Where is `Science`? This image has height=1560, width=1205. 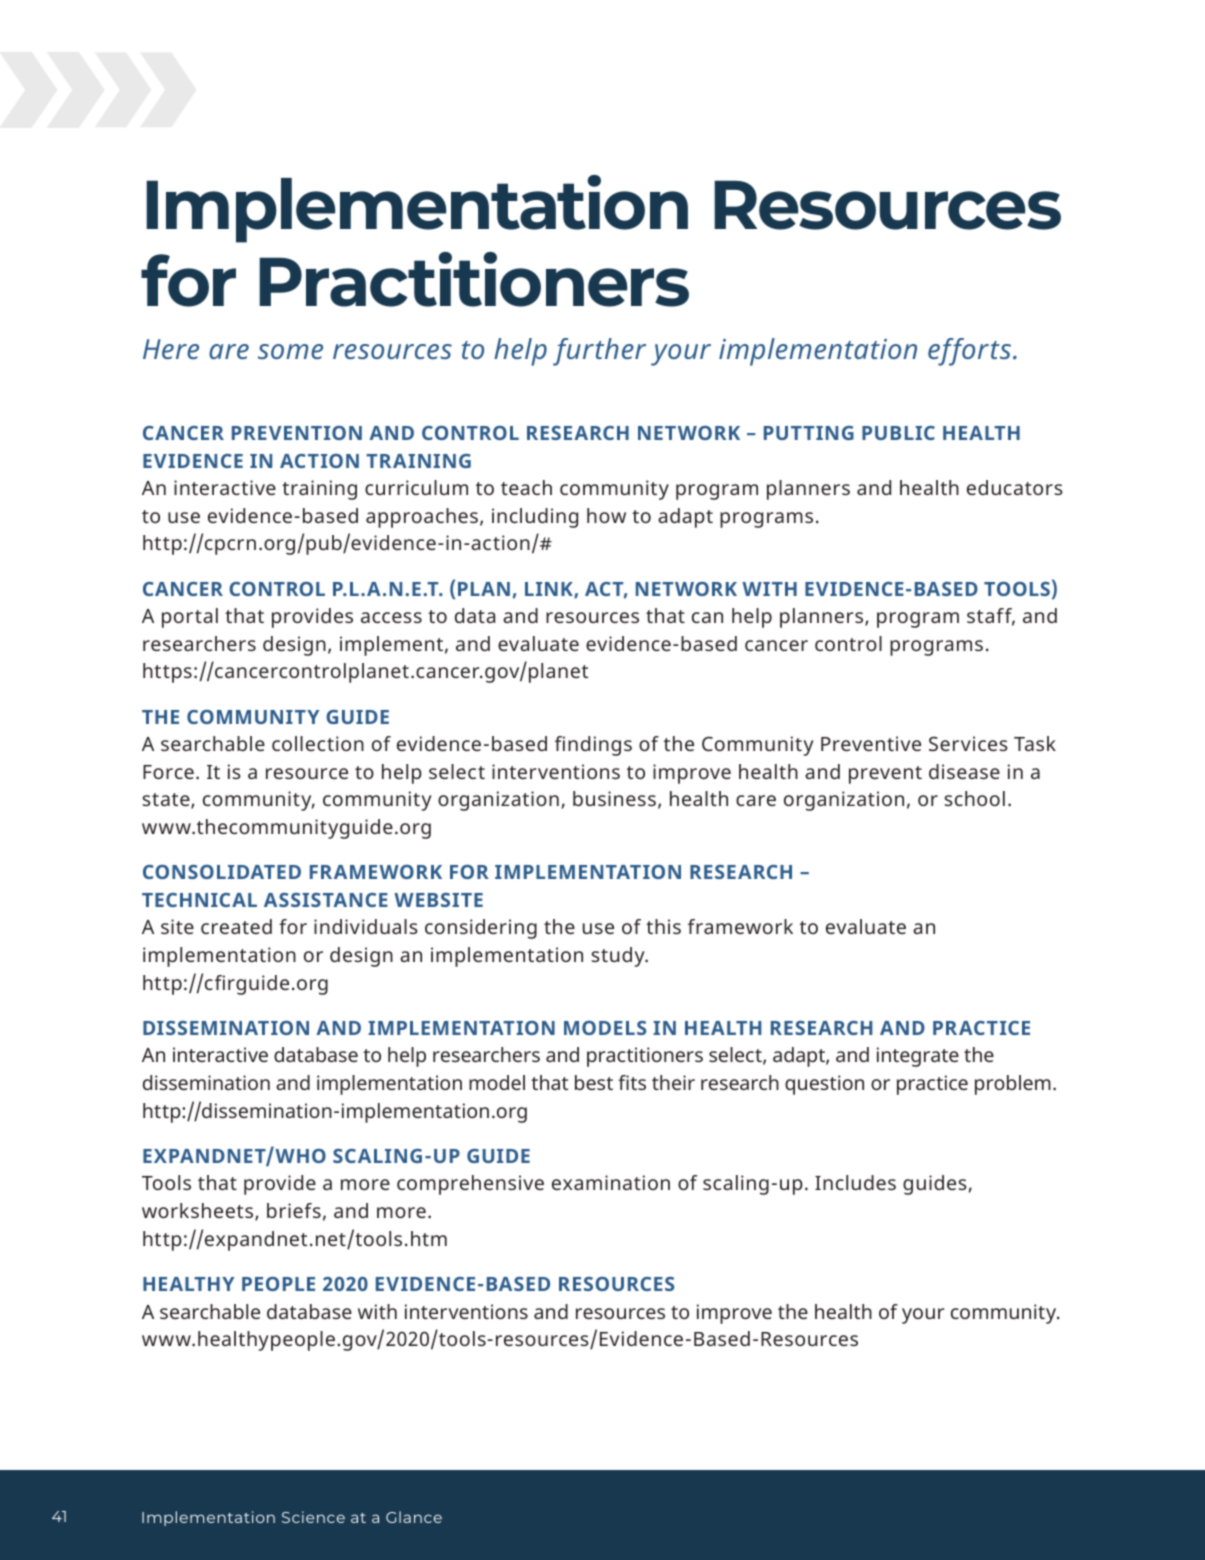
Science is located at coordinates (313, 1517).
